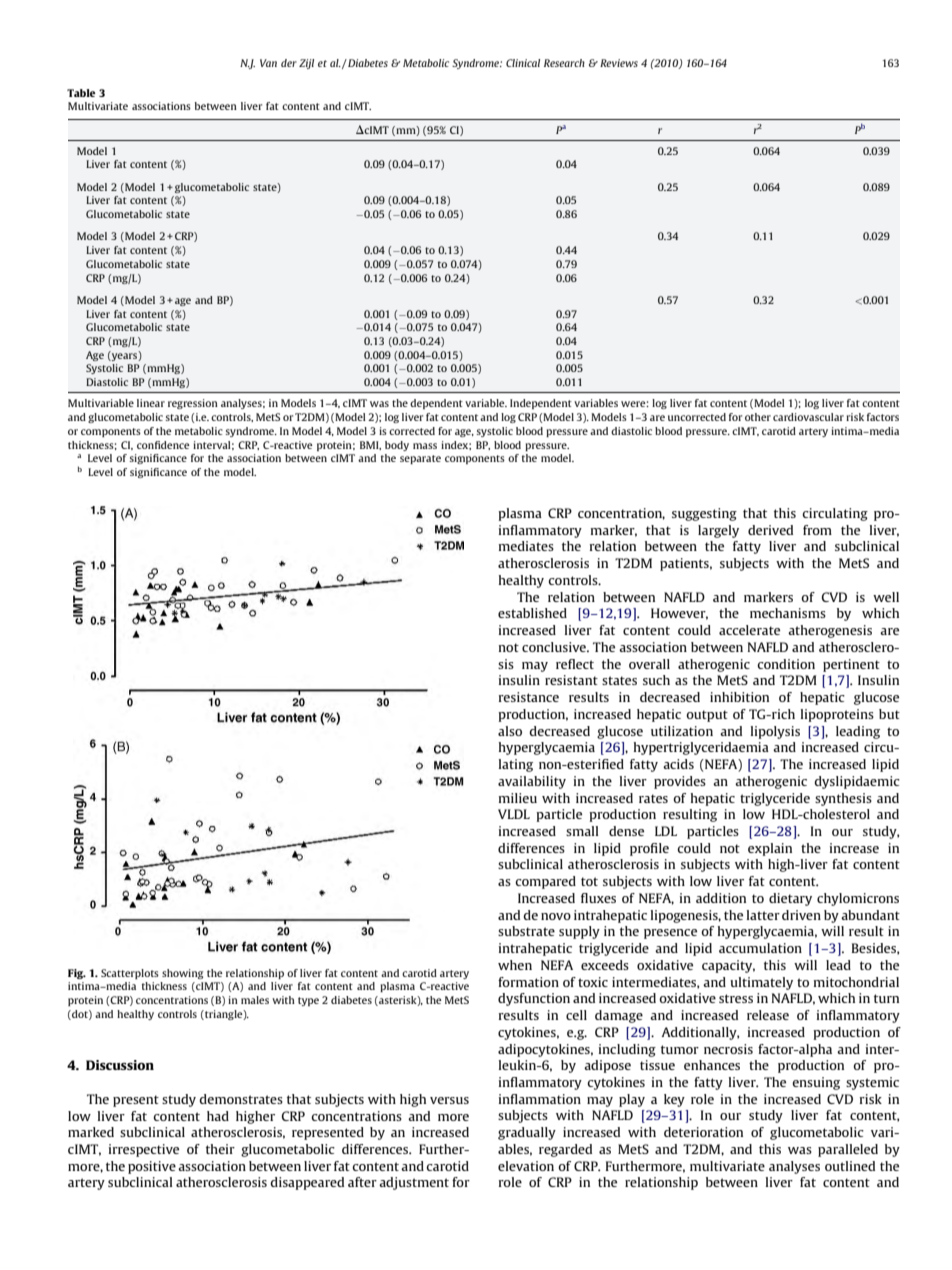 The image size is (952, 1270). What do you see at coordinates (848, 1150) in the screenshot?
I see `paralleled` at bounding box center [848, 1150].
